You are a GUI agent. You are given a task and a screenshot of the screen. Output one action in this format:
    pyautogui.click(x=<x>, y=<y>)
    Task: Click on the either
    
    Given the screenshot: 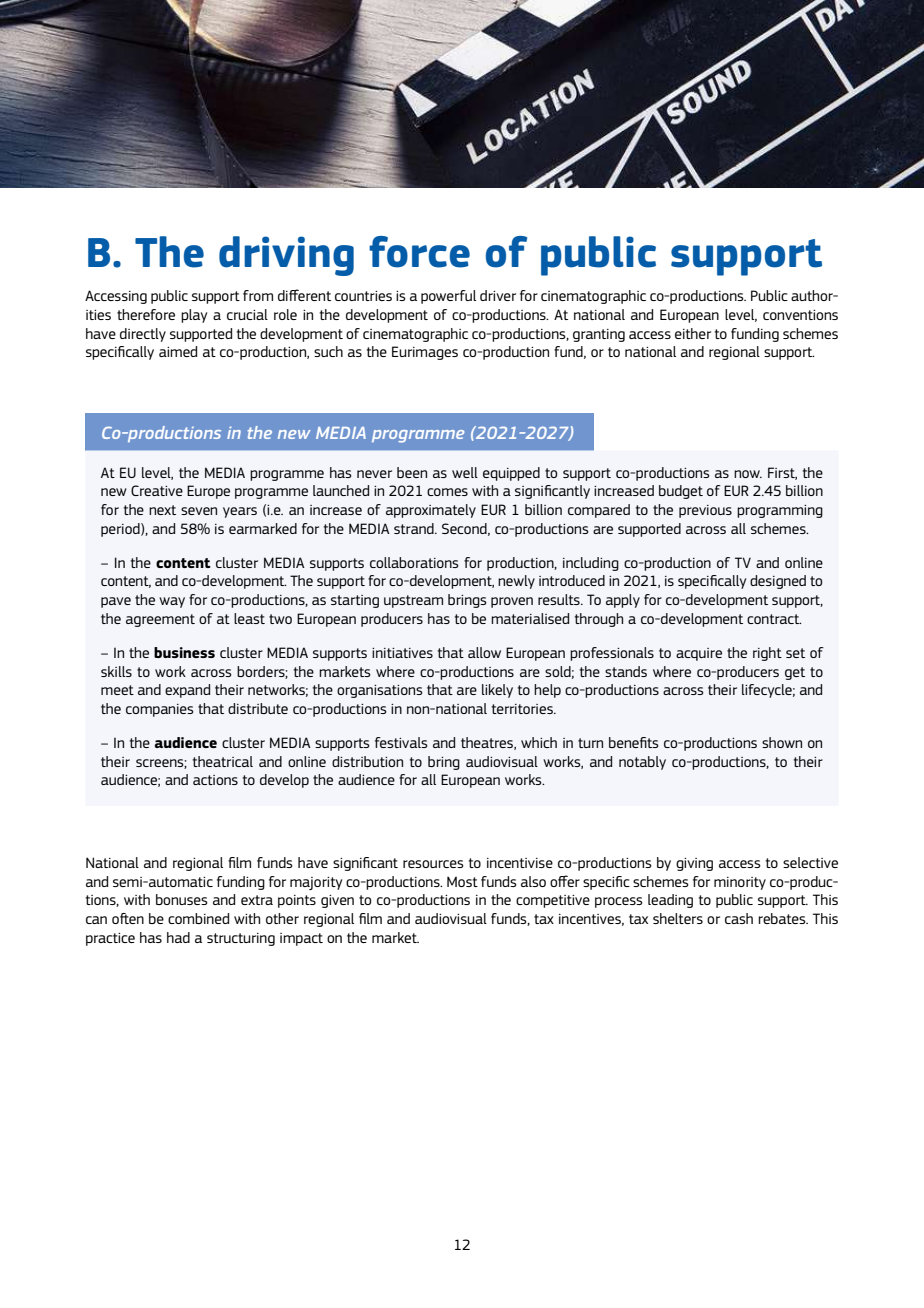 What is the action you would take?
    pyautogui.click(x=693, y=333)
